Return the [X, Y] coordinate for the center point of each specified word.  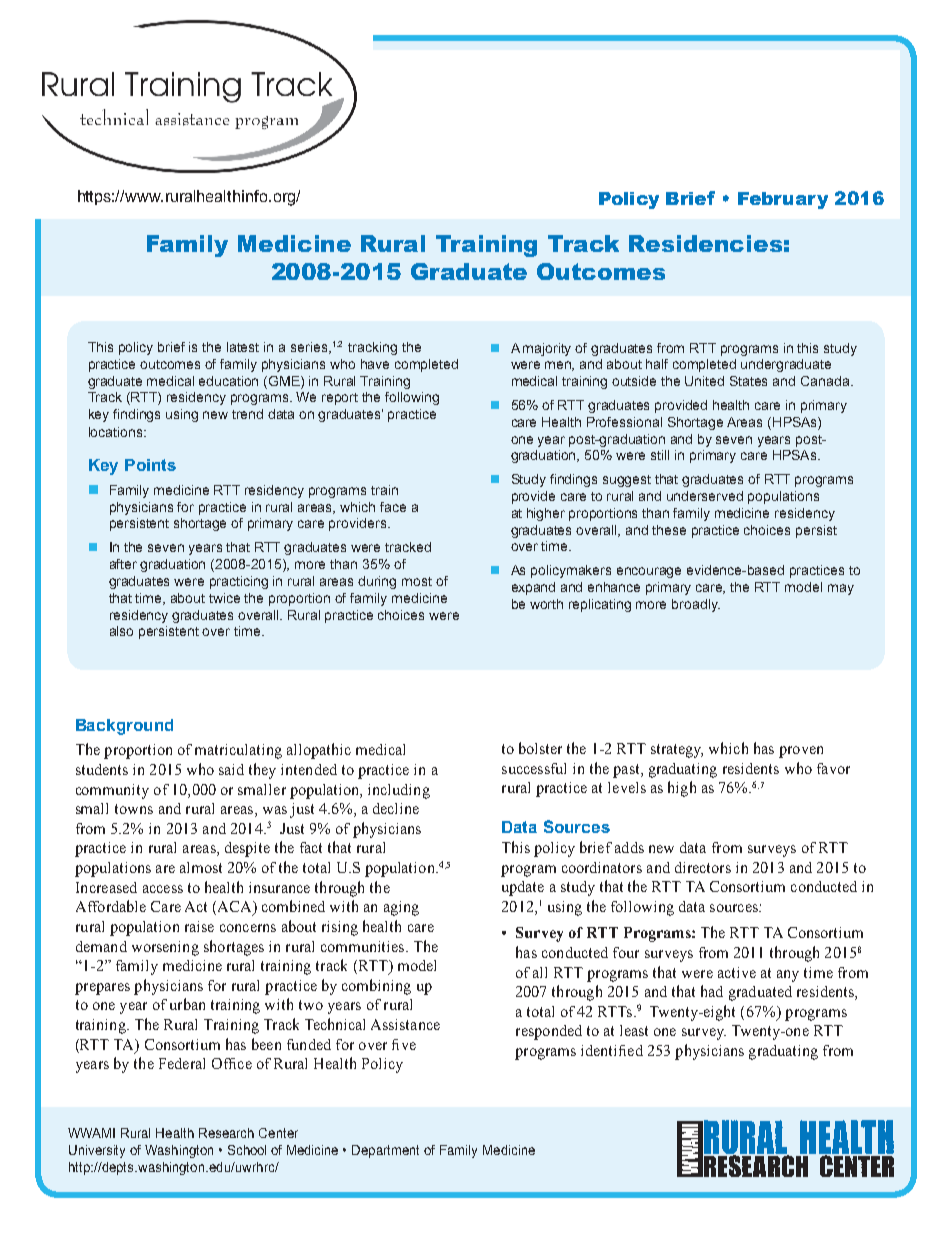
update [523, 888]
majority [547, 349]
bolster [540, 748]
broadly [696, 605]
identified [612, 1050]
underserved [705, 496]
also [121, 631]
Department [385, 1151]
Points [150, 465]
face [393, 507]
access [163, 889]
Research [226, 1133]
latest [243, 347]
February [783, 200]
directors [703, 867]
